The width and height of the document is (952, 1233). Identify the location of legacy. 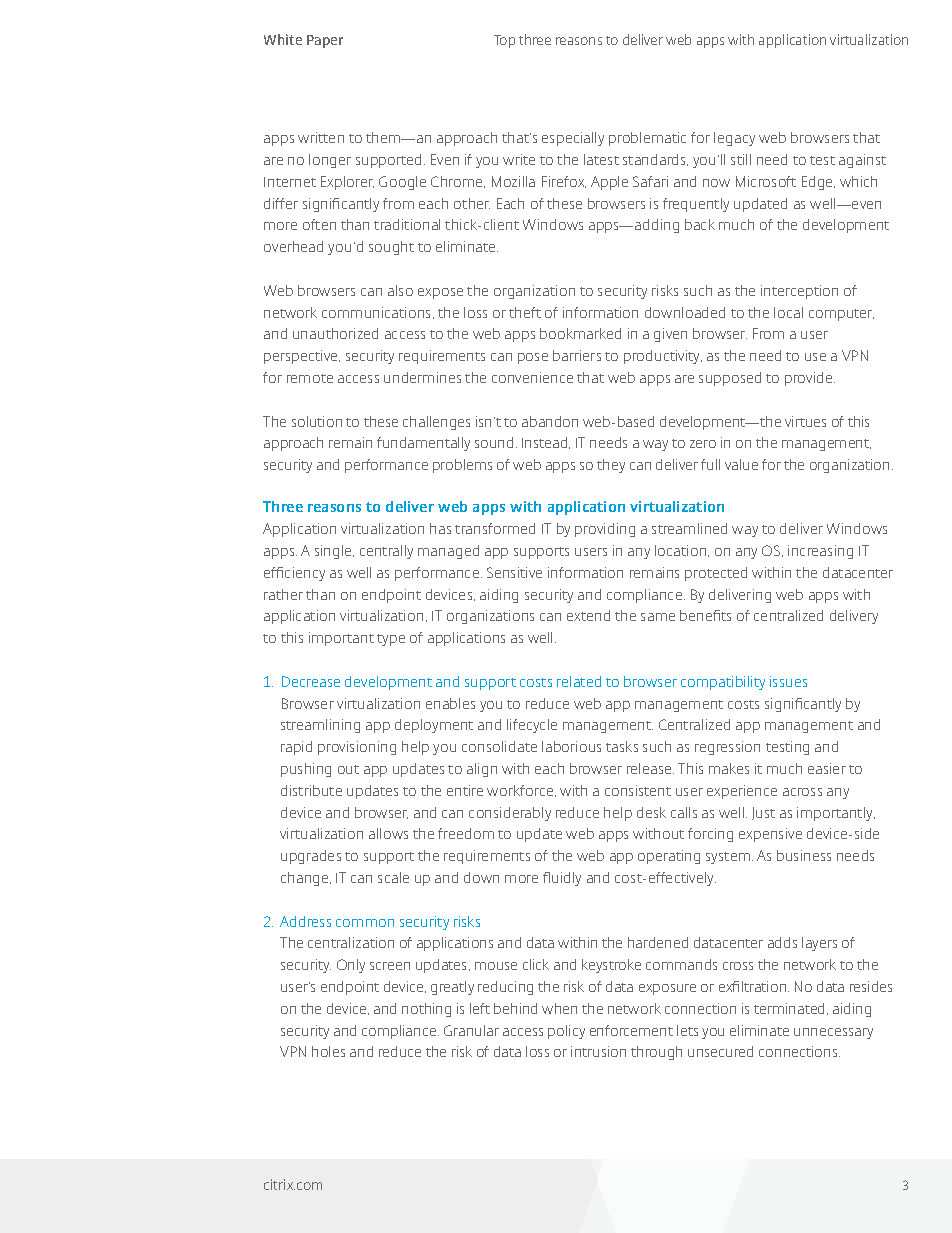
(734, 139).
